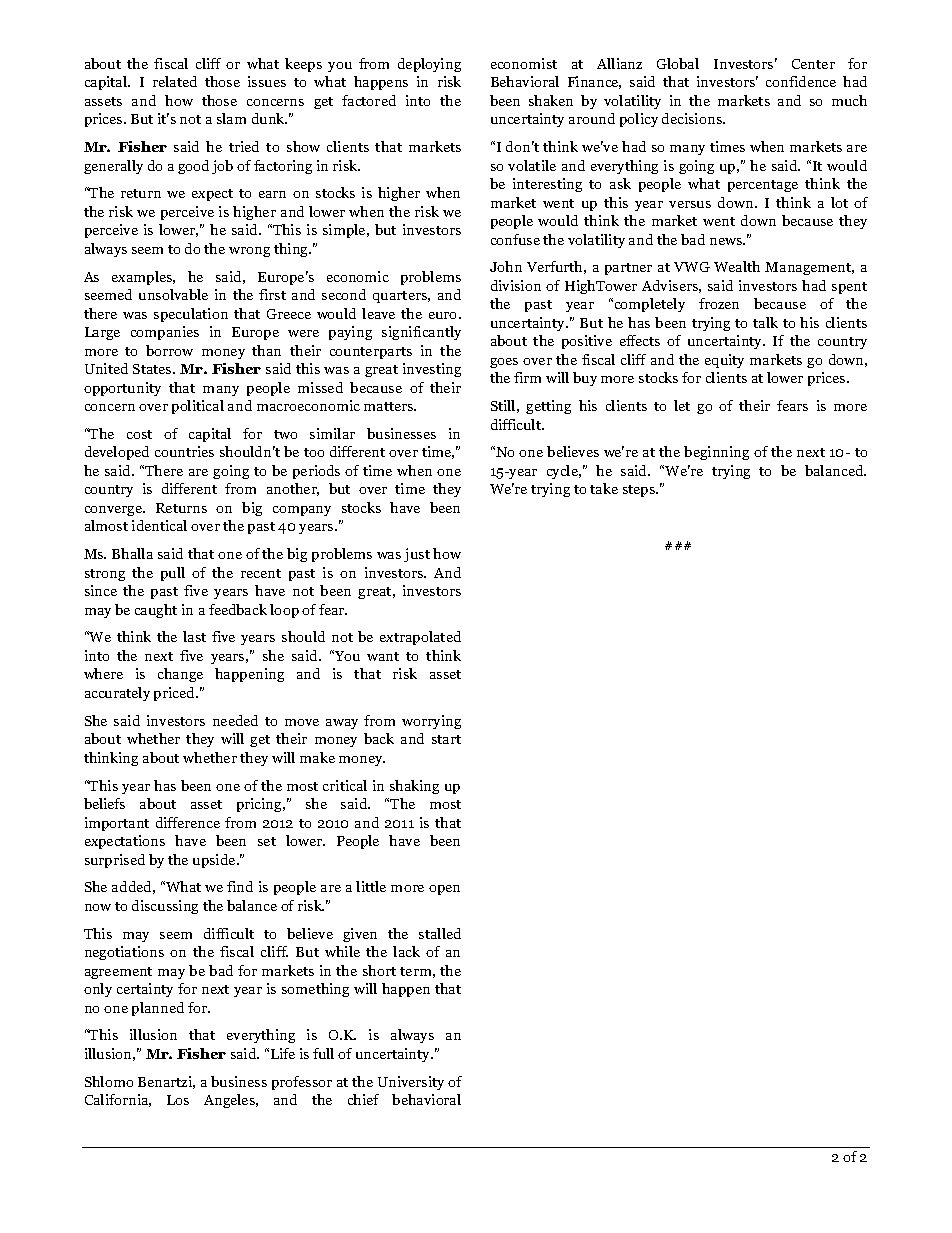  I want to click on stalled, so click(440, 933).
